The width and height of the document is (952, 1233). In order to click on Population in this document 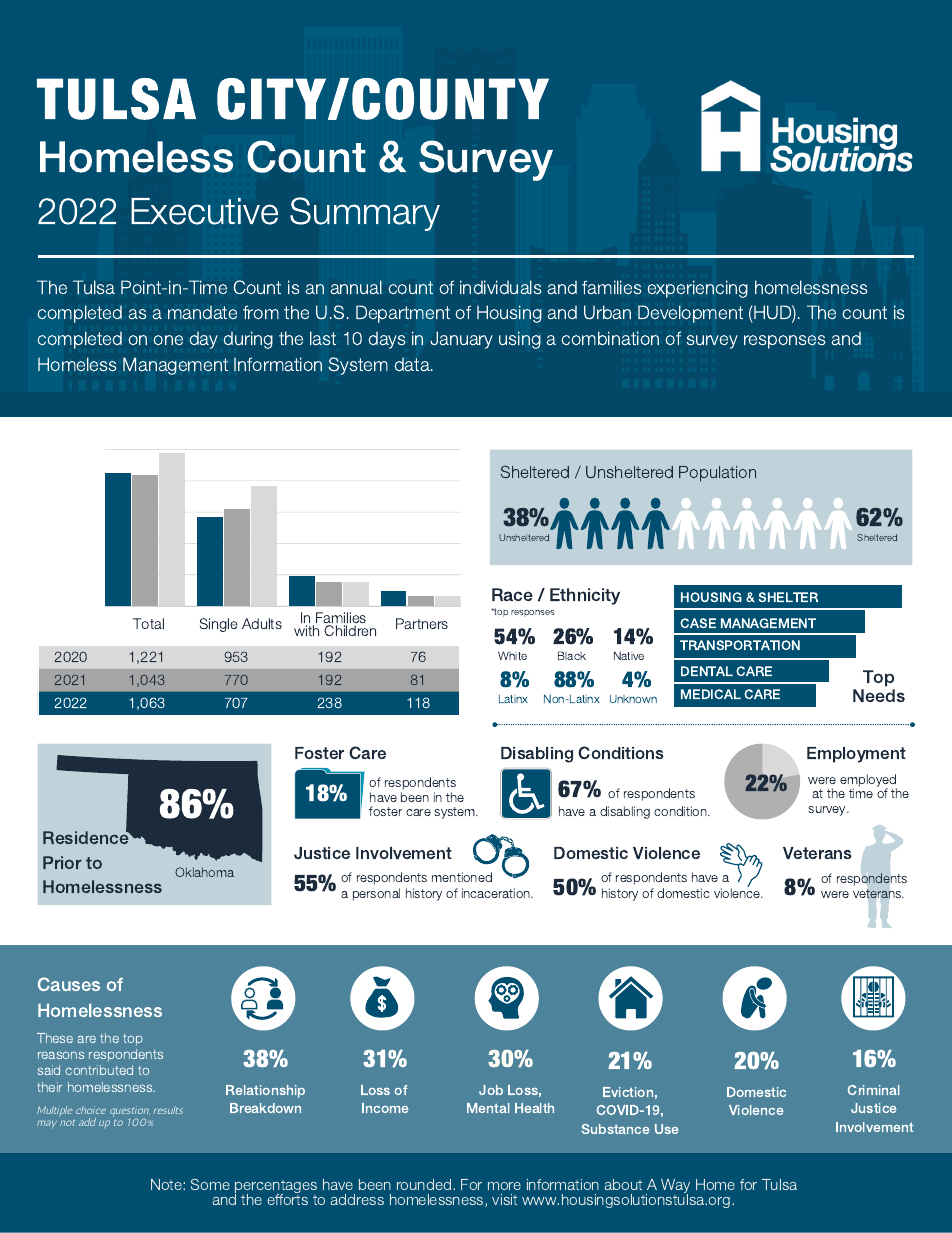, I will do `click(717, 474)`.
